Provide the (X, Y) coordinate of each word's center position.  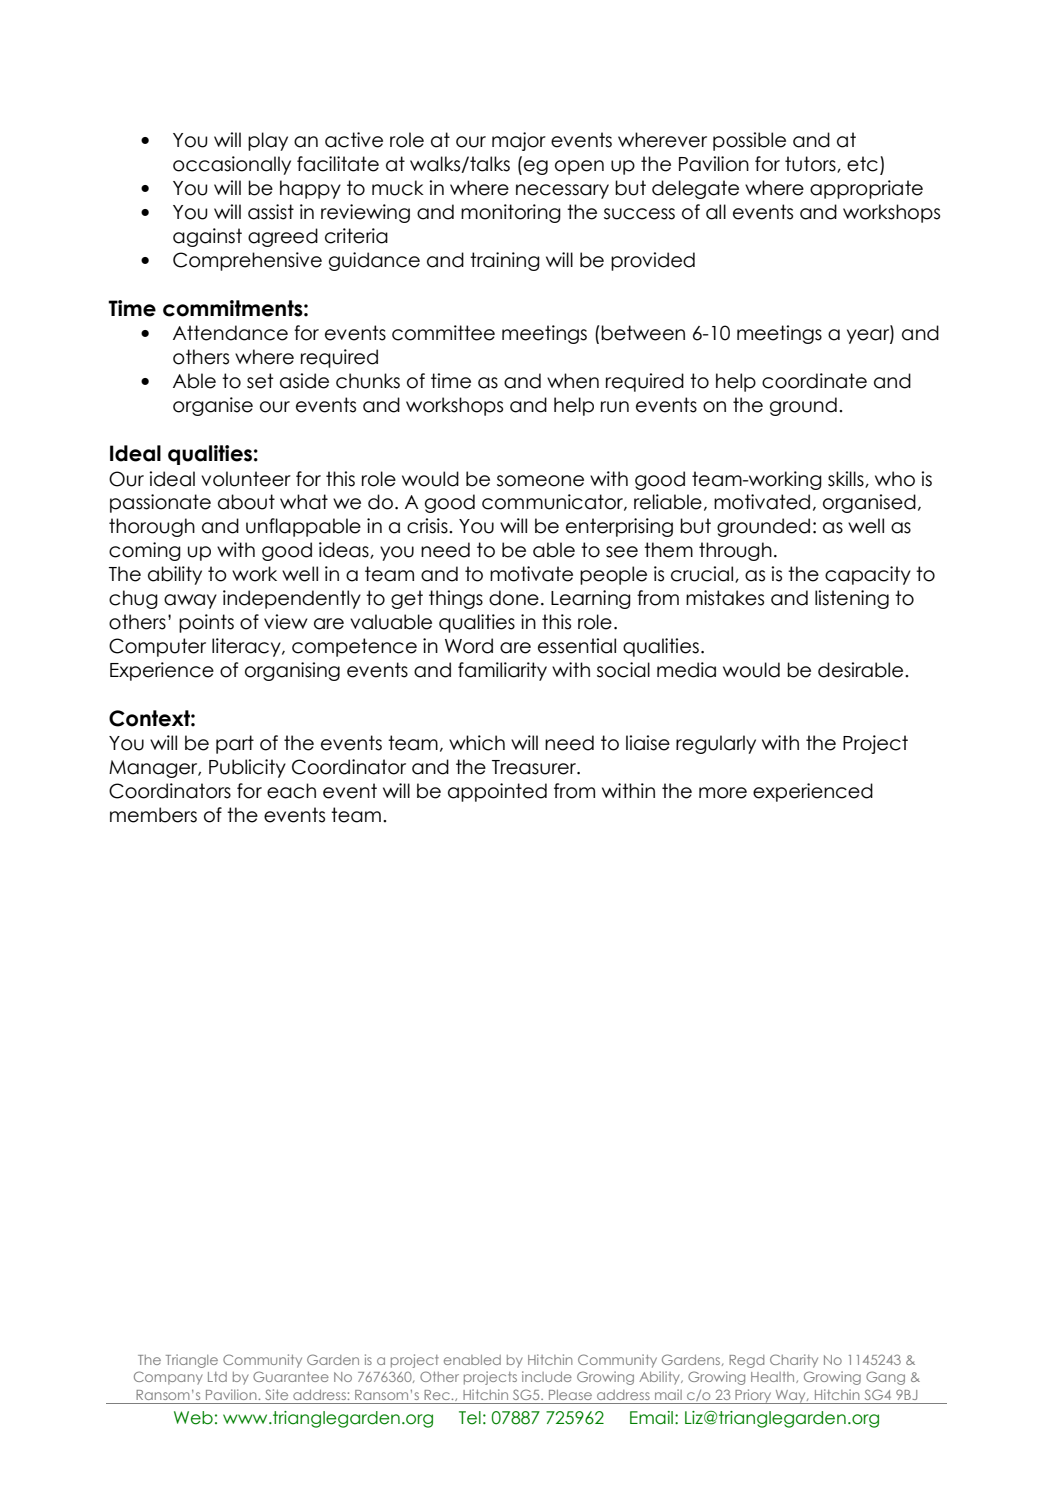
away (190, 601)
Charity (794, 1361)
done (514, 598)
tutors (811, 164)
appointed (497, 792)
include (547, 1376)
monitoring (511, 213)
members (153, 815)
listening (852, 599)
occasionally (232, 165)
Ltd (217, 1377)
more (723, 793)
